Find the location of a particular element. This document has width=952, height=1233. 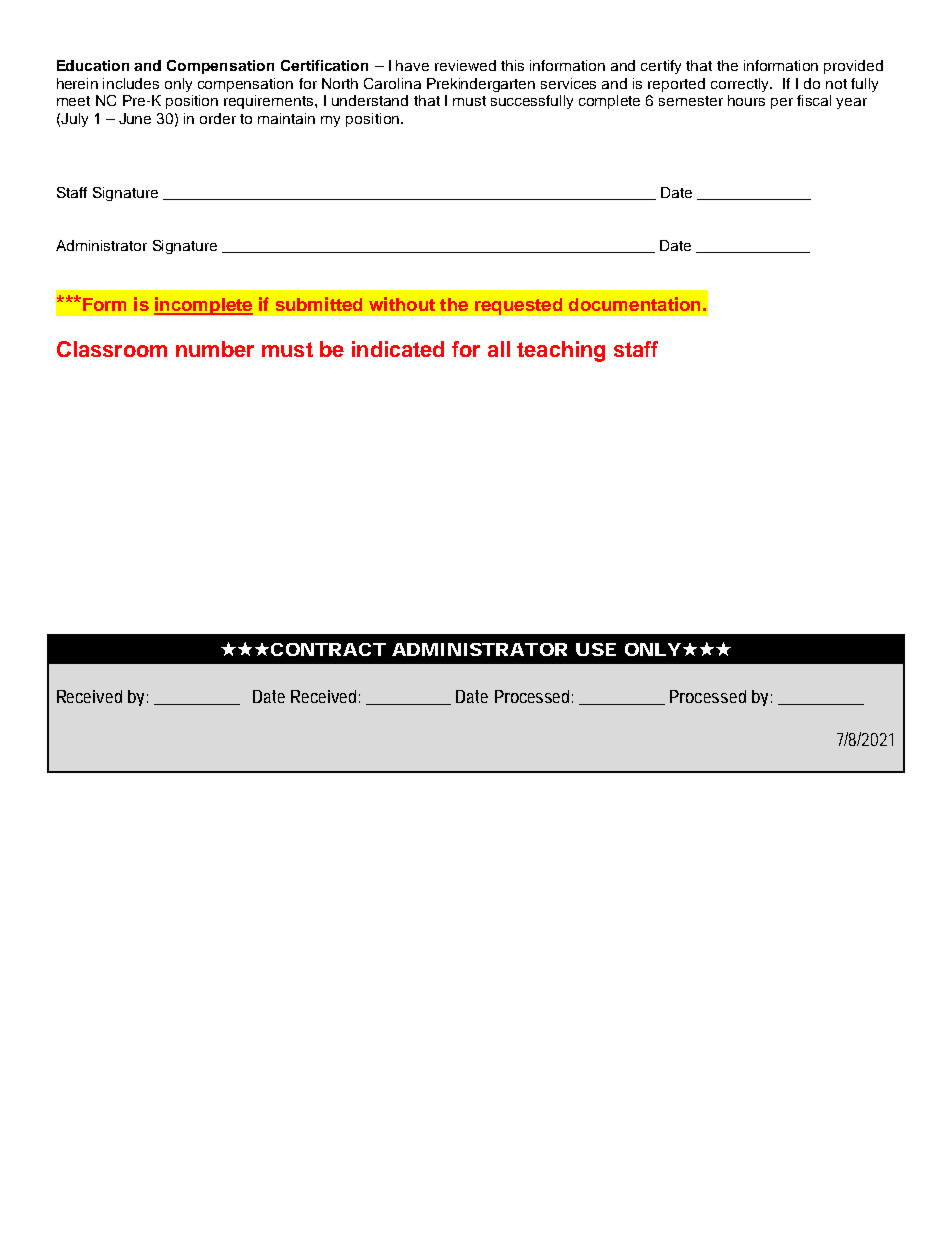

June is located at coordinates (135, 118).
